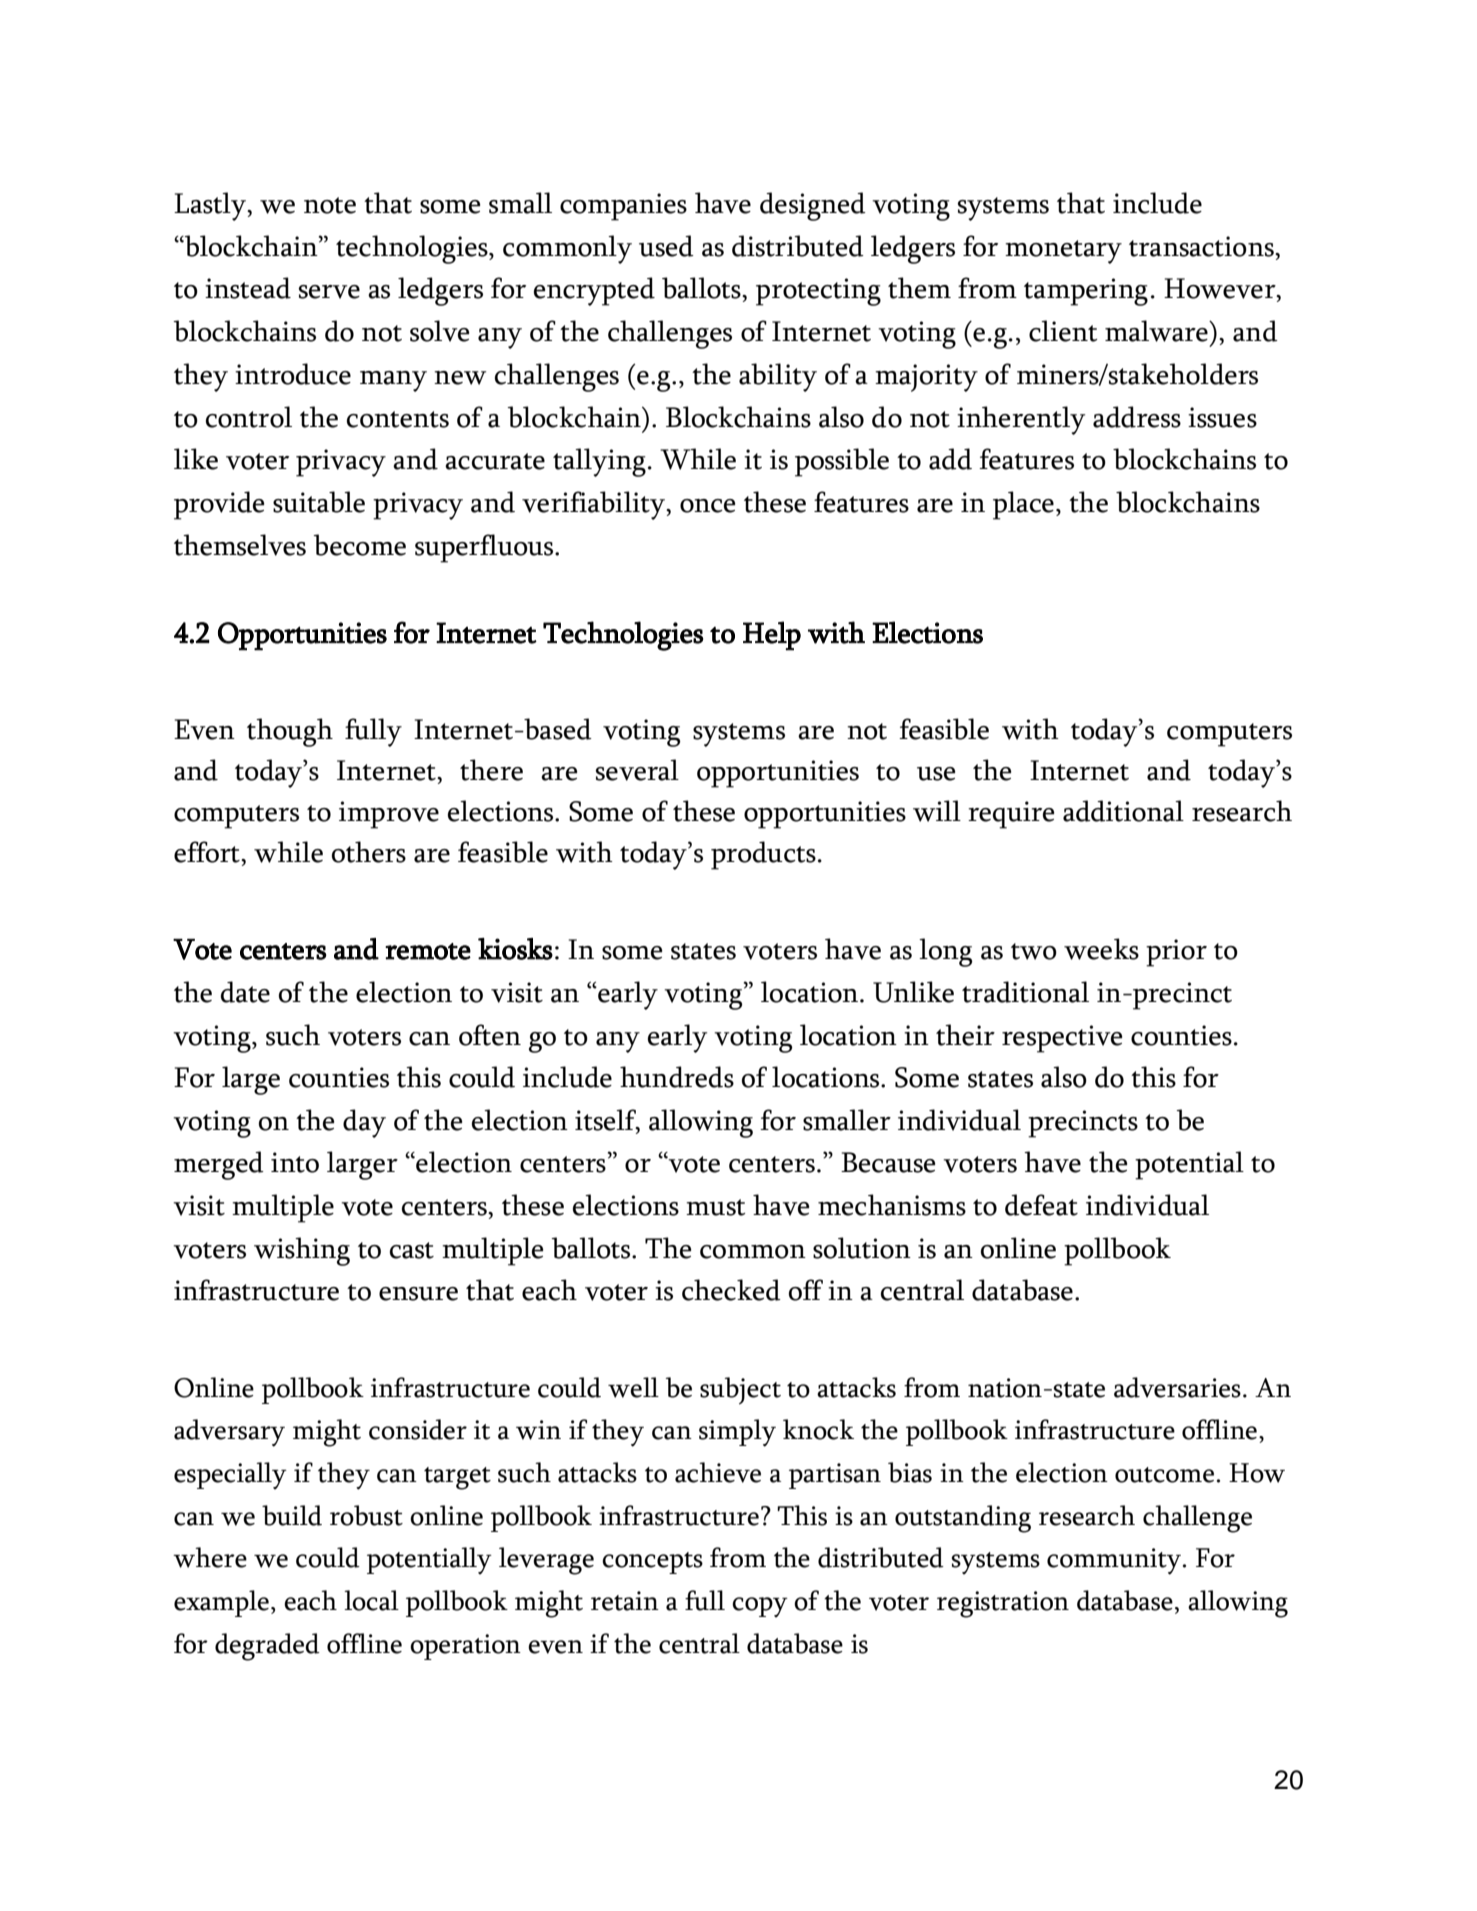  Describe the element at coordinates (330, 205) in the document. I see `note` at that location.
